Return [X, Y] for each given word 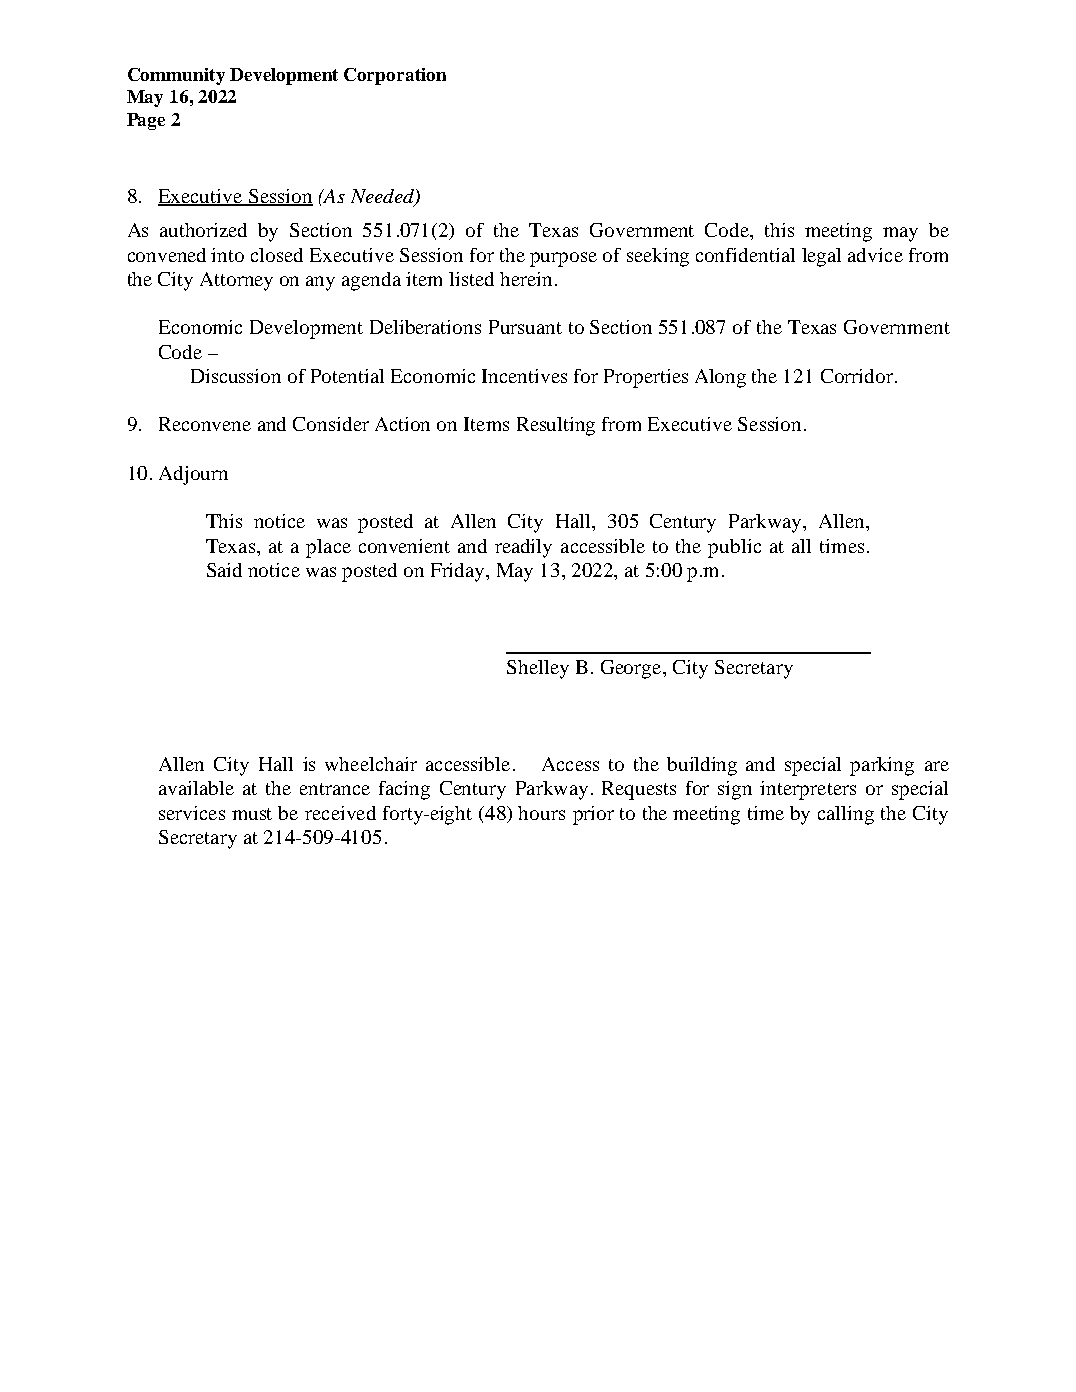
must [252, 814]
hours [541, 813]
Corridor [858, 376]
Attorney [236, 281]
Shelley [538, 669]
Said [224, 570]
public [734, 548]
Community [176, 76]
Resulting [556, 426]
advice [875, 255]
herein [526, 279]
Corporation [395, 76]
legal [821, 257]
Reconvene [205, 424]
